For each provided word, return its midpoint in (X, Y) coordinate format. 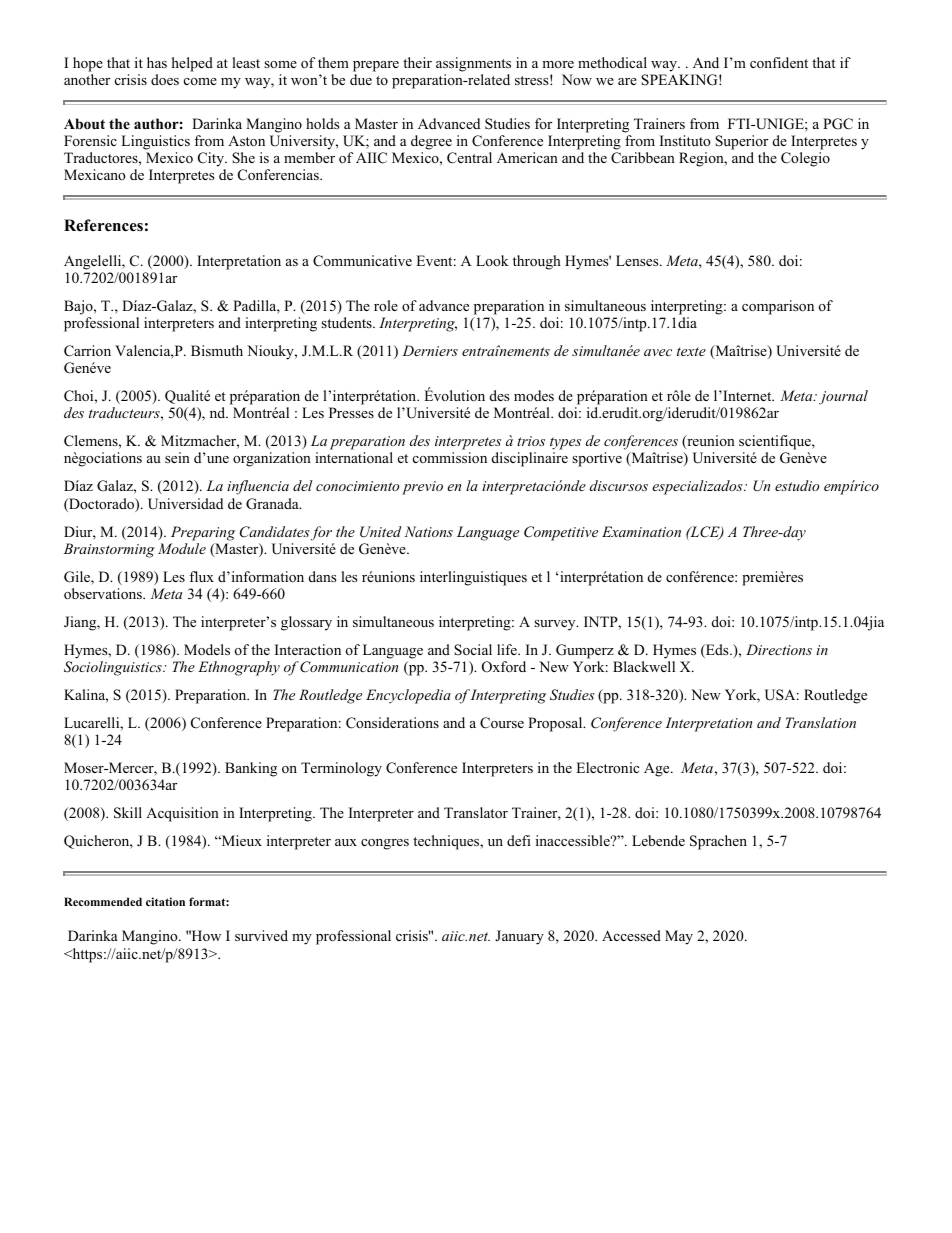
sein (177, 457)
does (165, 80)
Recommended (103, 901)
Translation (821, 722)
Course (502, 723)
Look (492, 260)
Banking (251, 769)
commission (450, 458)
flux (201, 576)
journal (843, 397)
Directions (779, 649)
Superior (741, 142)
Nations (429, 531)
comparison (778, 307)
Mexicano (95, 174)
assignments (473, 64)
